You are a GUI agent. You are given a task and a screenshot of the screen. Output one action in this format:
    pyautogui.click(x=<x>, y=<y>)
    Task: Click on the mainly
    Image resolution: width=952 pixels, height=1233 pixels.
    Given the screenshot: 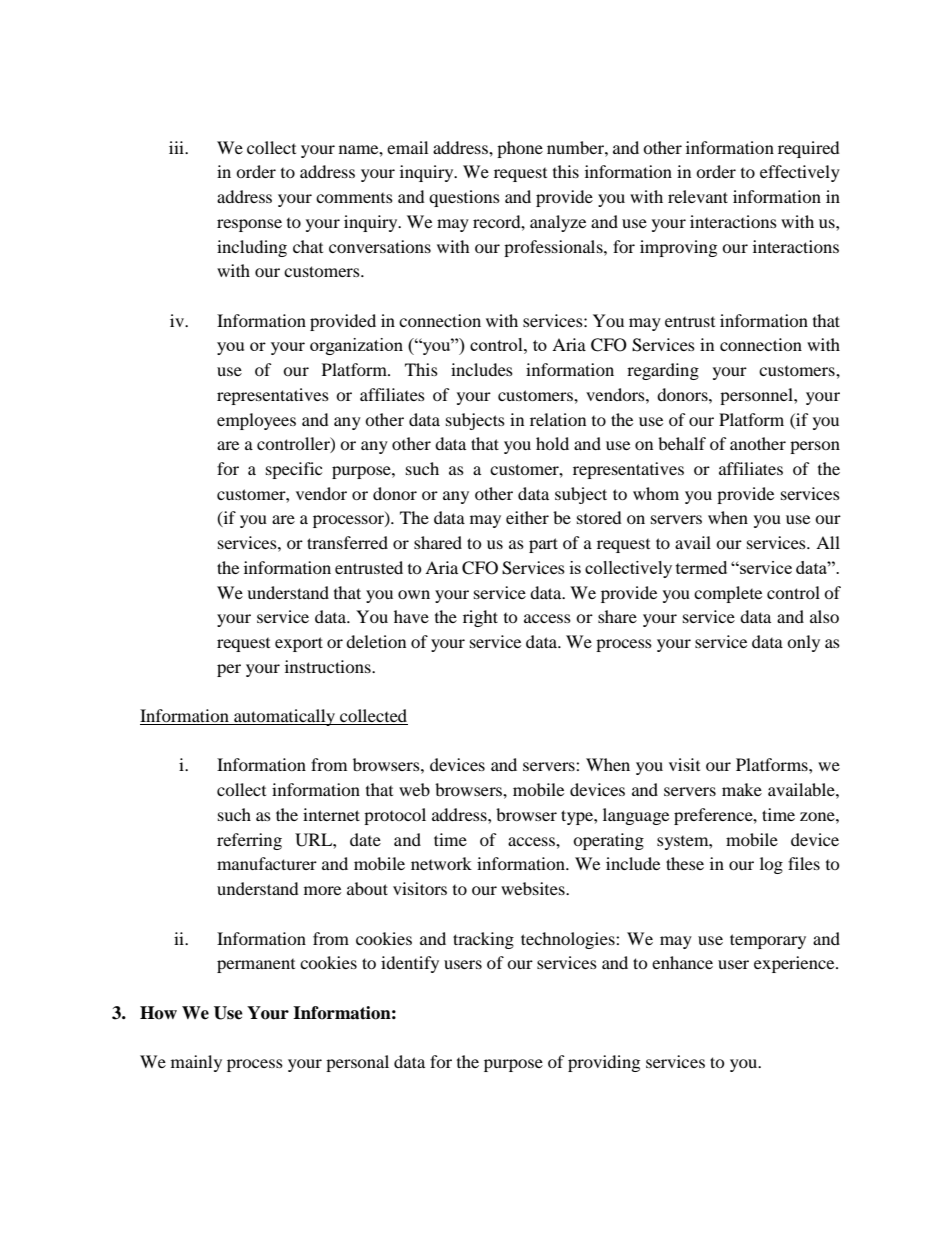 What is the action you would take?
    pyautogui.click(x=196, y=1063)
